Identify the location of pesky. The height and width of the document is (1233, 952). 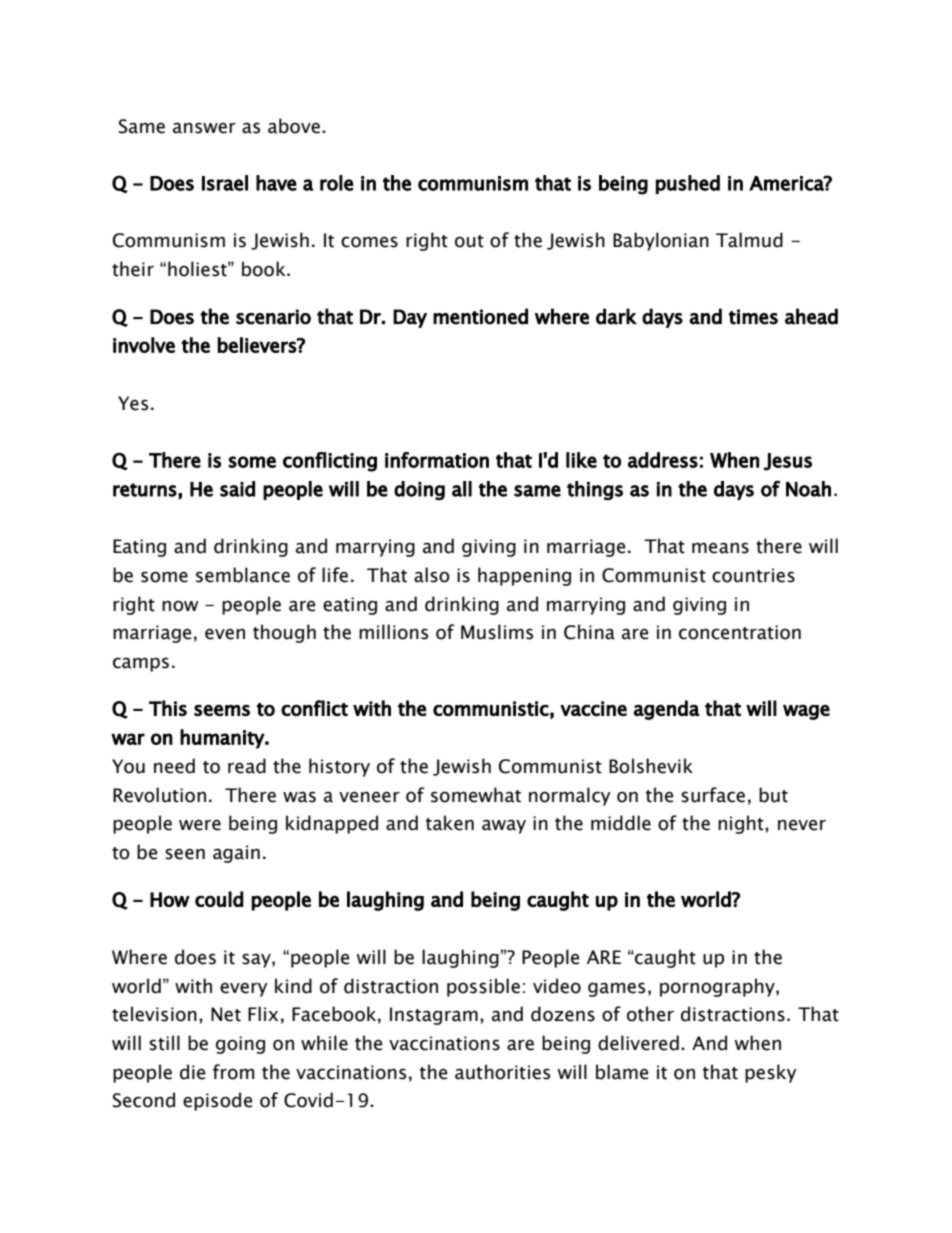
(771, 1073).
